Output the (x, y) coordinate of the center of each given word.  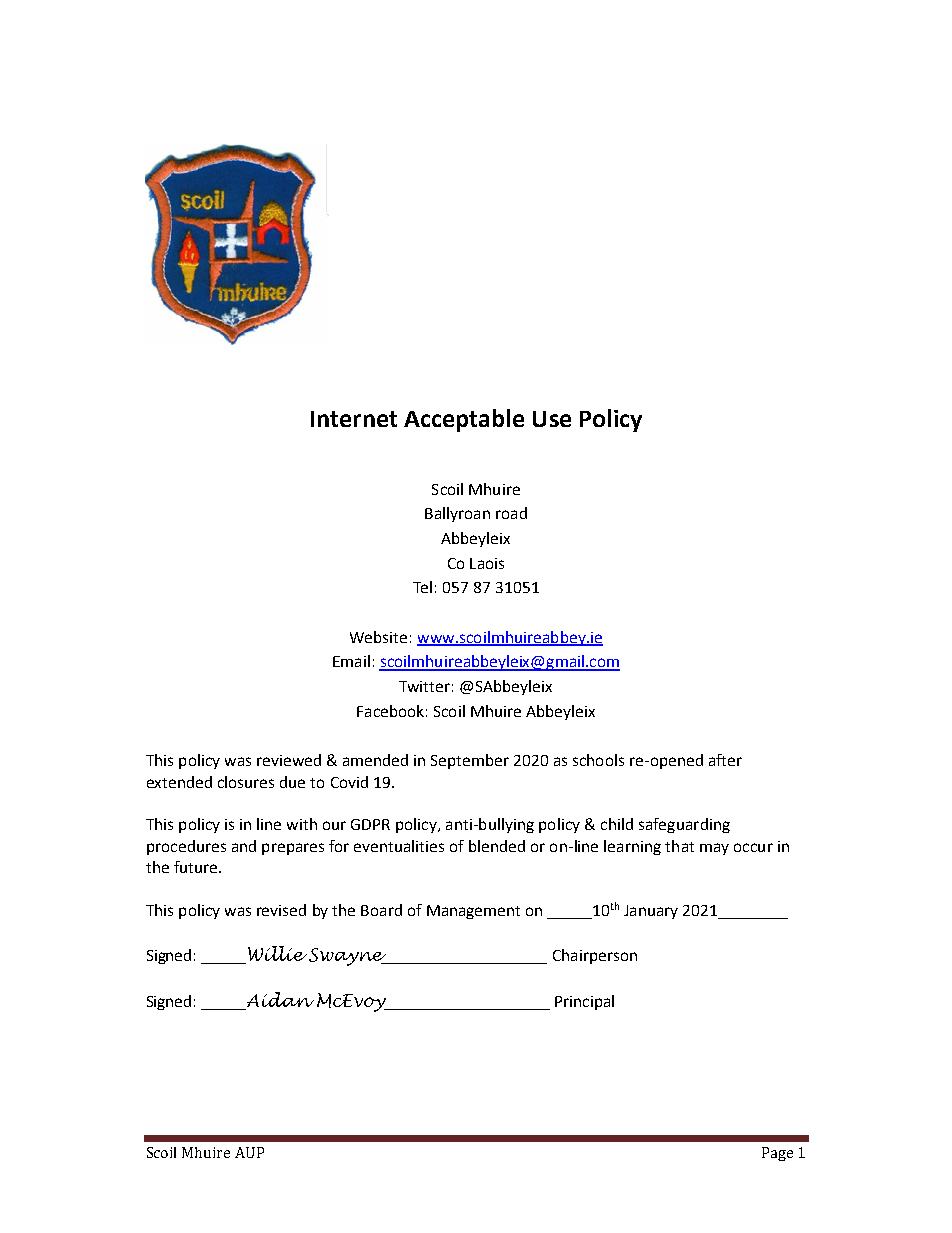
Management (473, 912)
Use (552, 419)
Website (378, 637)
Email (351, 661)
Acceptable (464, 420)
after (725, 760)
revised (281, 910)
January (651, 912)
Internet (354, 419)
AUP (249, 1152)
